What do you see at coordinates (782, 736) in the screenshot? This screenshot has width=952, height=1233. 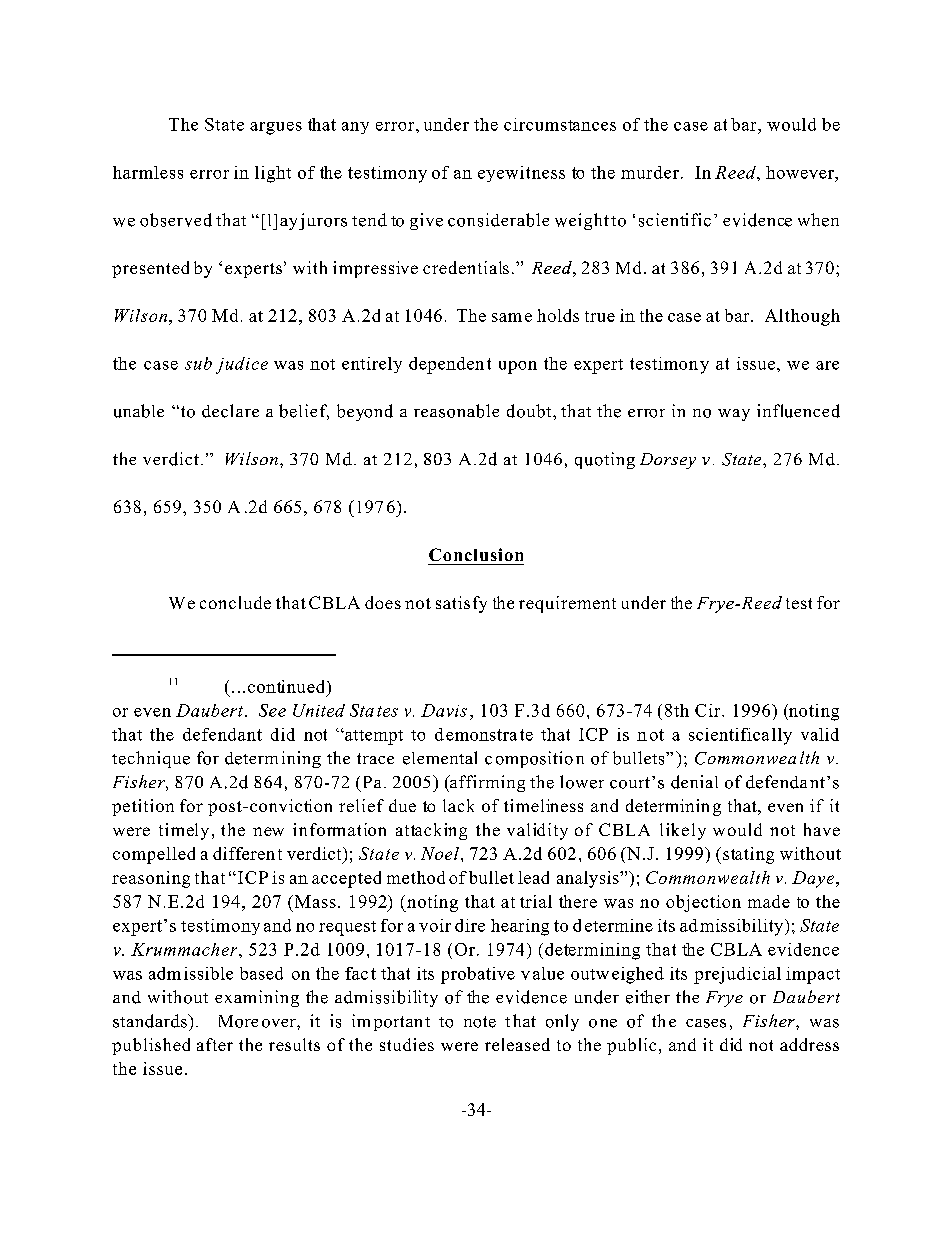 I see `lly` at bounding box center [782, 736].
